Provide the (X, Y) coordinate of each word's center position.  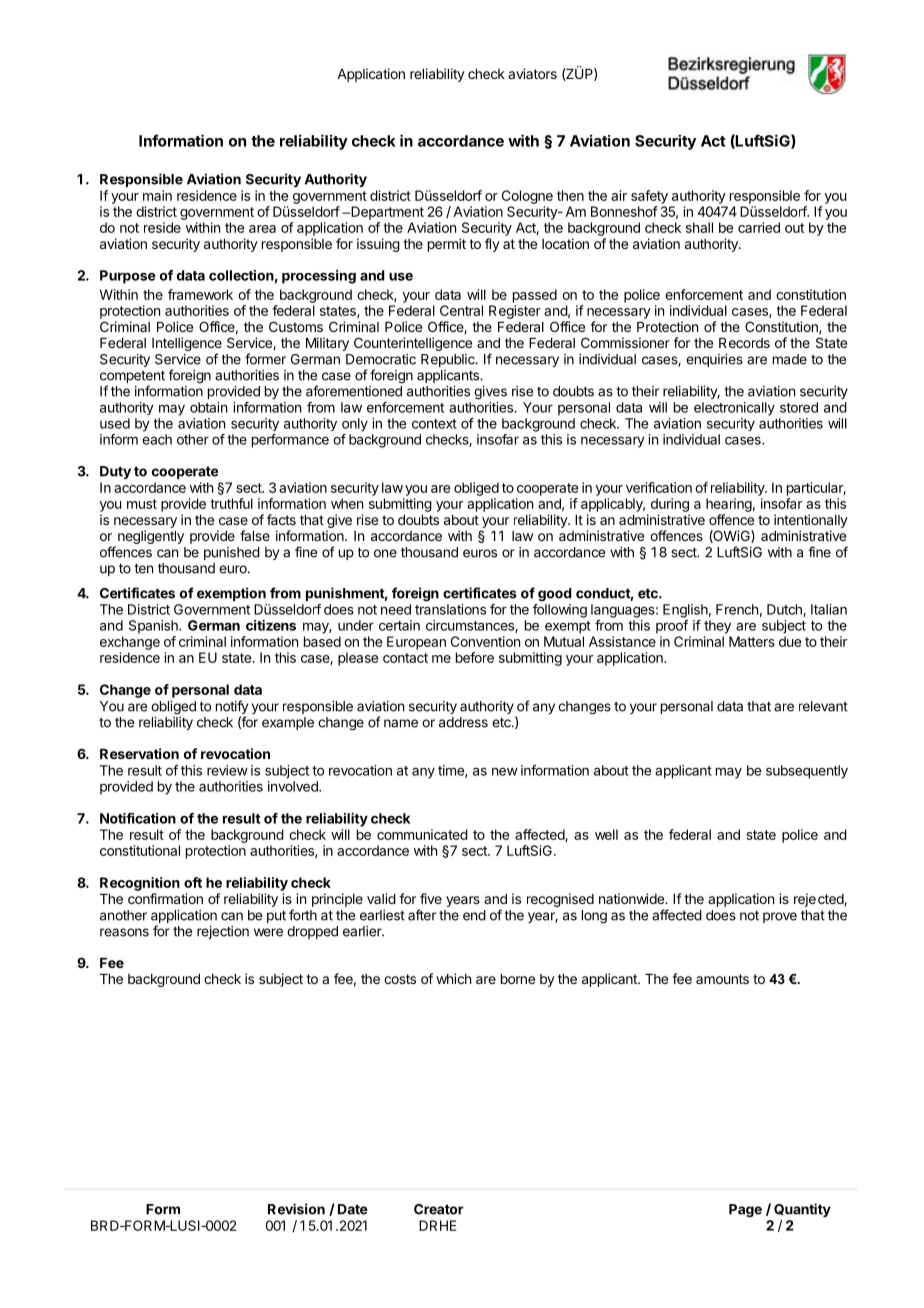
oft (193, 882)
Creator (438, 1209)
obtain (208, 407)
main (157, 195)
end (474, 915)
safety (649, 197)
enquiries (714, 360)
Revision (296, 1209)
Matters (752, 641)
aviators (532, 73)
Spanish (154, 627)
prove (780, 917)
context (434, 424)
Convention (485, 641)
